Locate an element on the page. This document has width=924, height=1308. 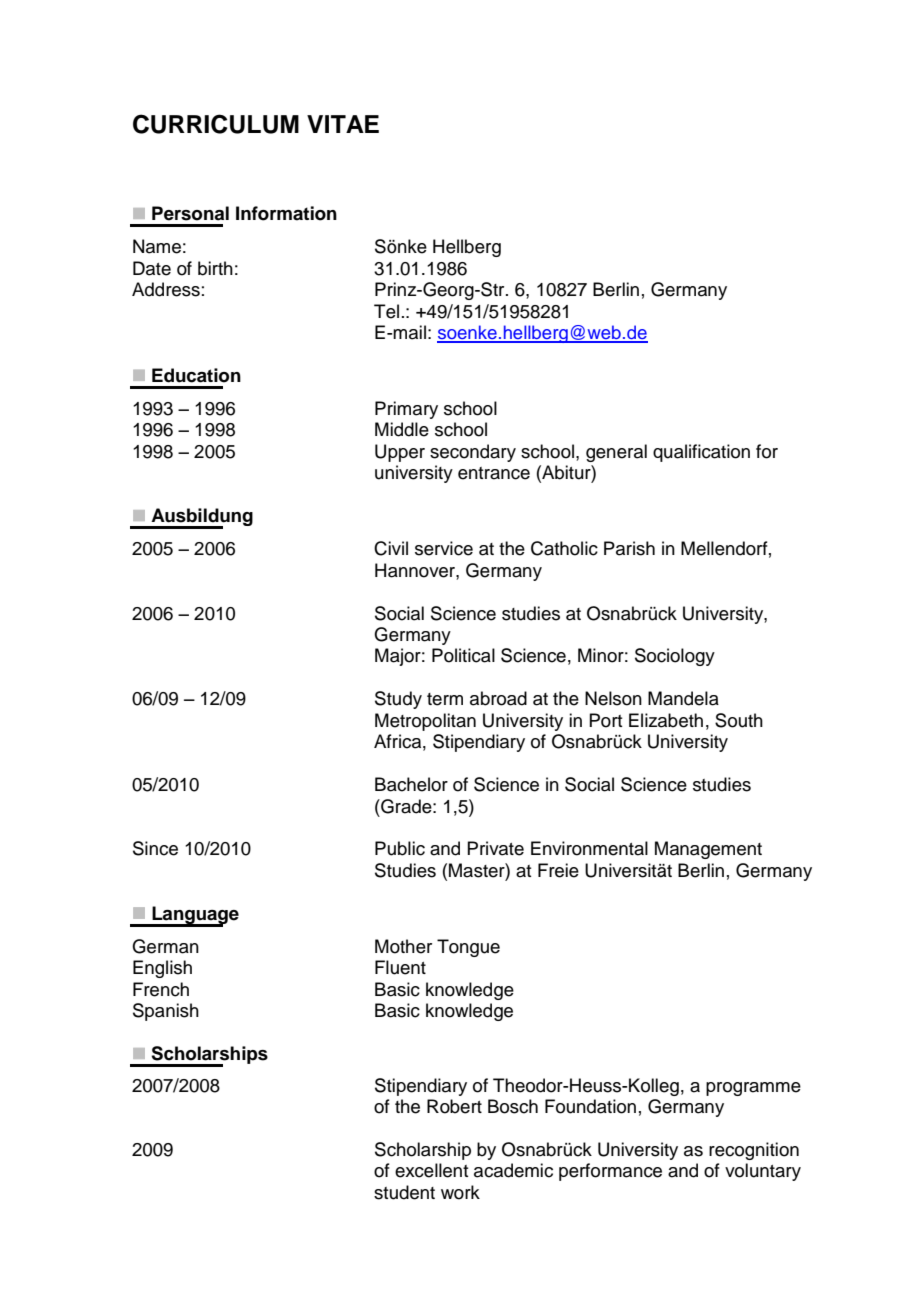
Language is located at coordinates (194, 916).
